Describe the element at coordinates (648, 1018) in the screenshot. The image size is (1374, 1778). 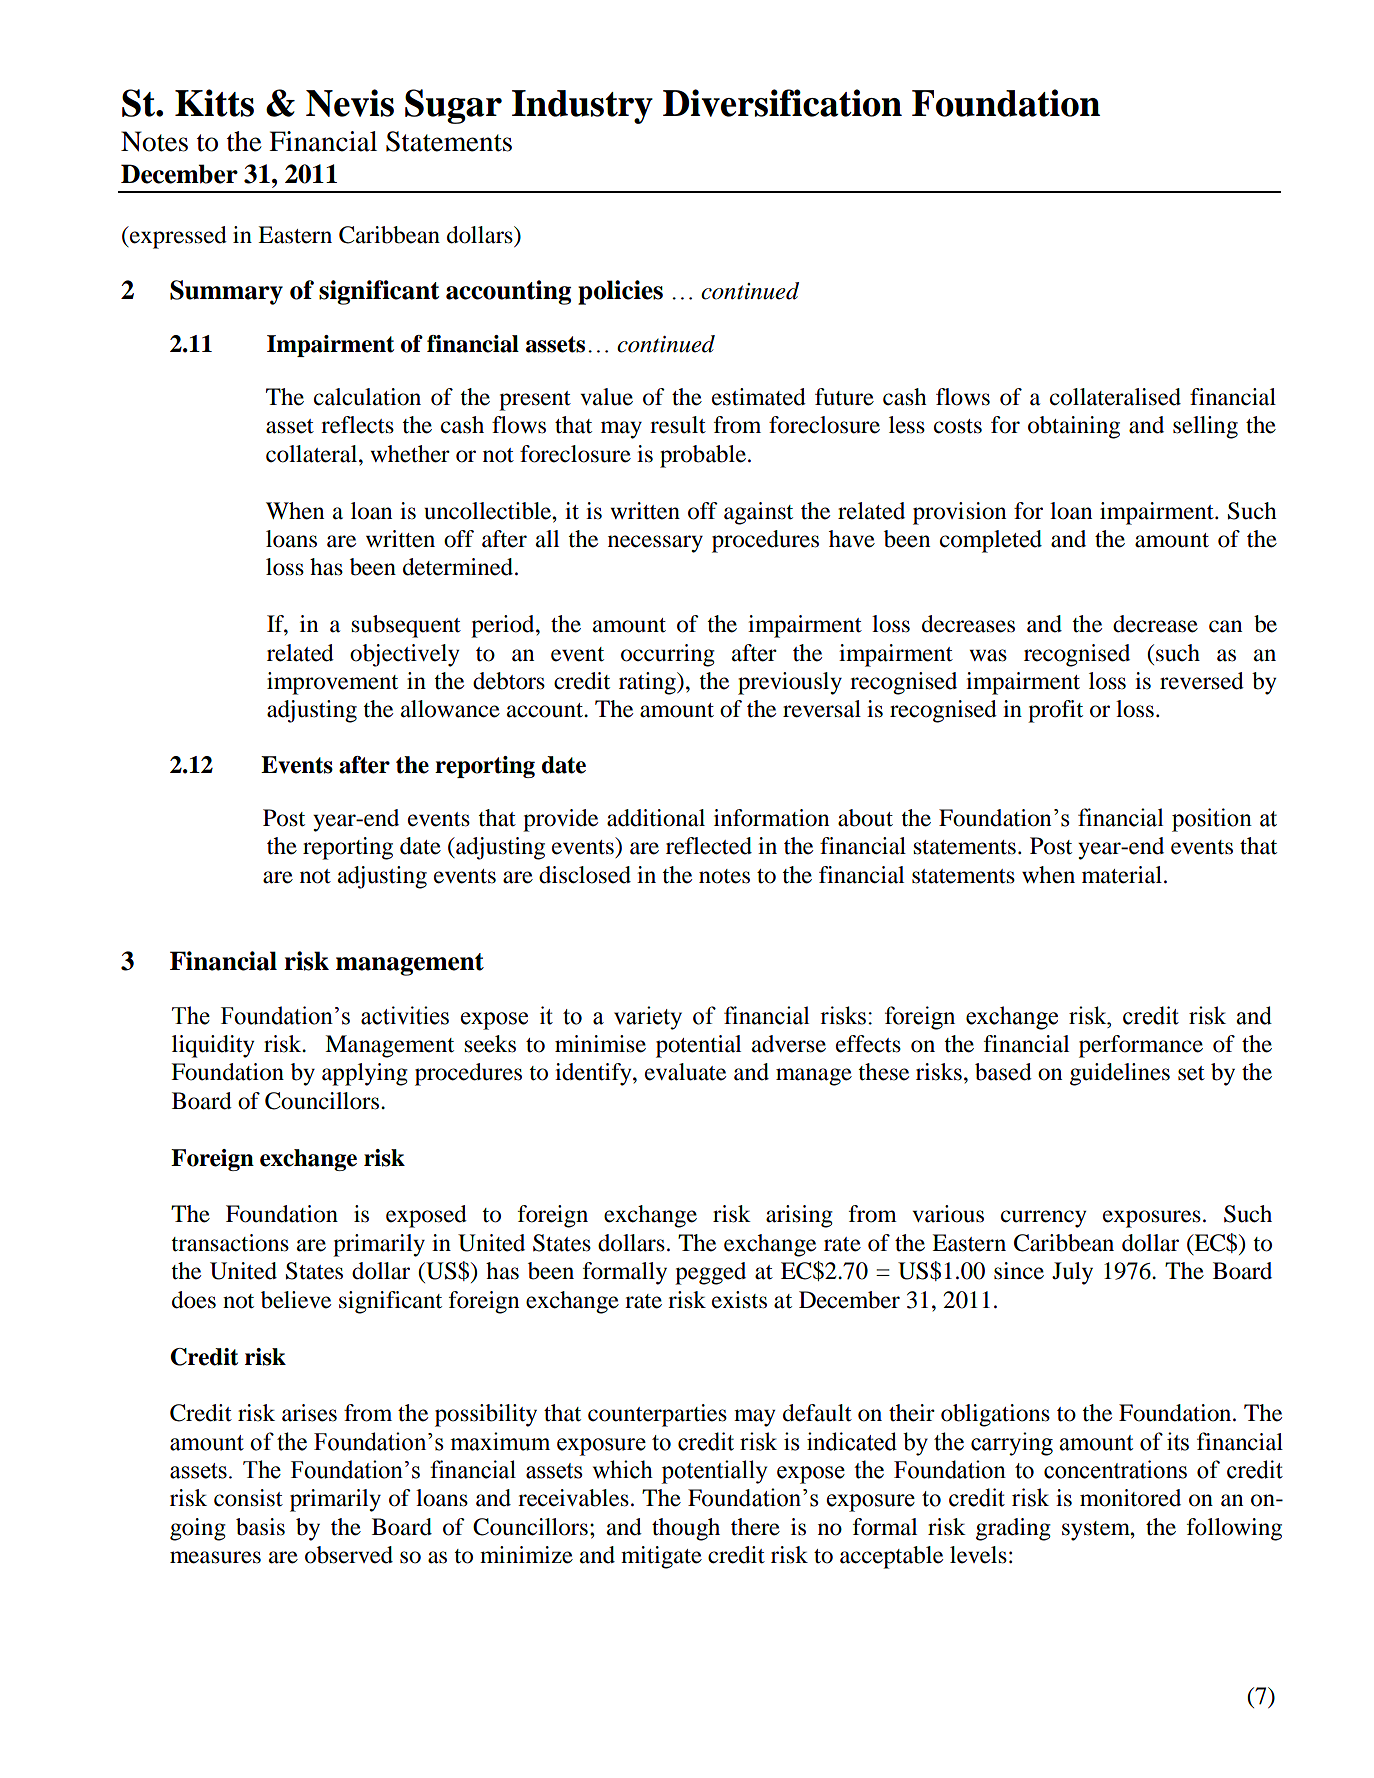
I see `variety` at that location.
